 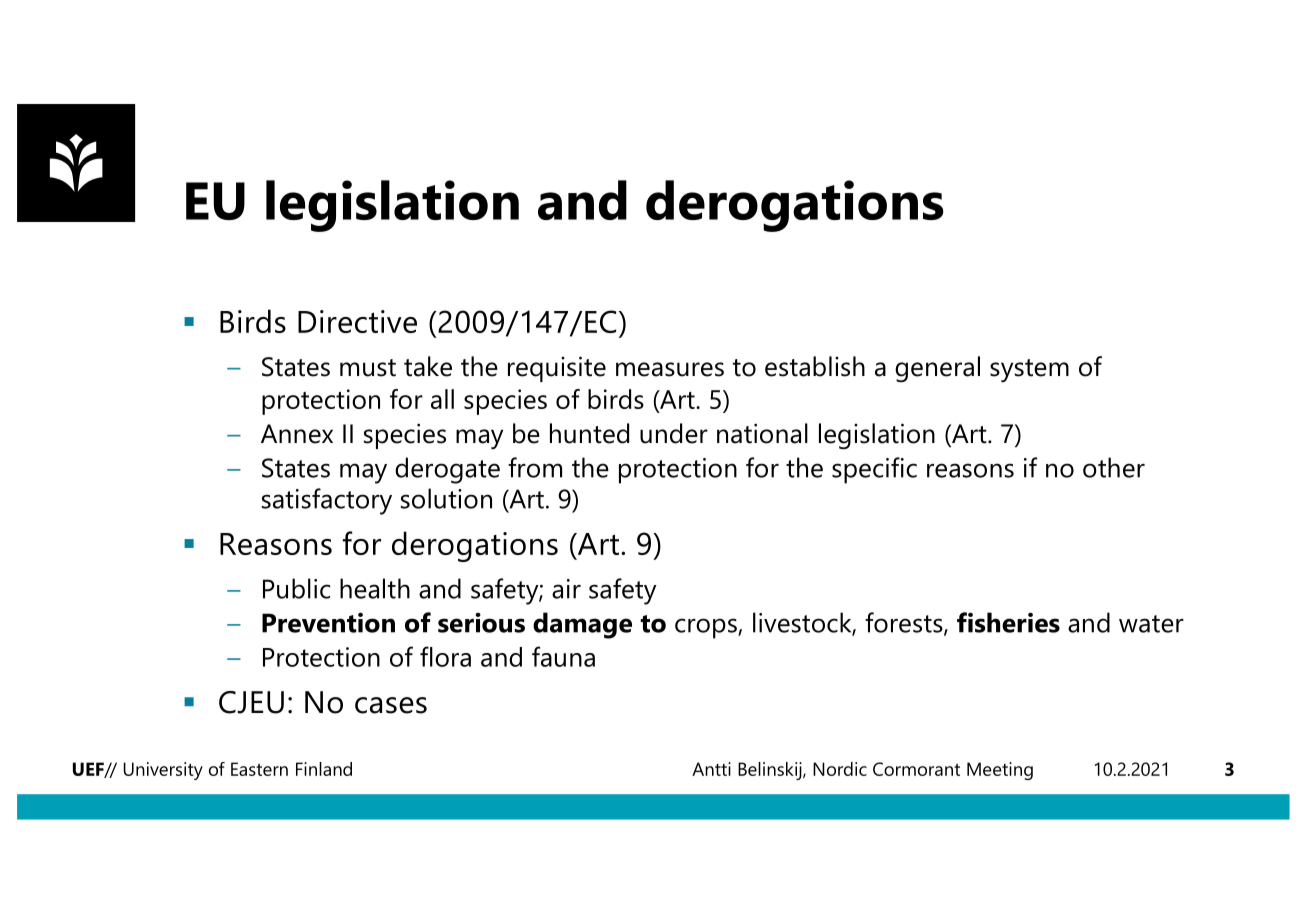 What do you see at coordinates (1029, 371) in the page?
I see `system` at bounding box center [1029, 371].
